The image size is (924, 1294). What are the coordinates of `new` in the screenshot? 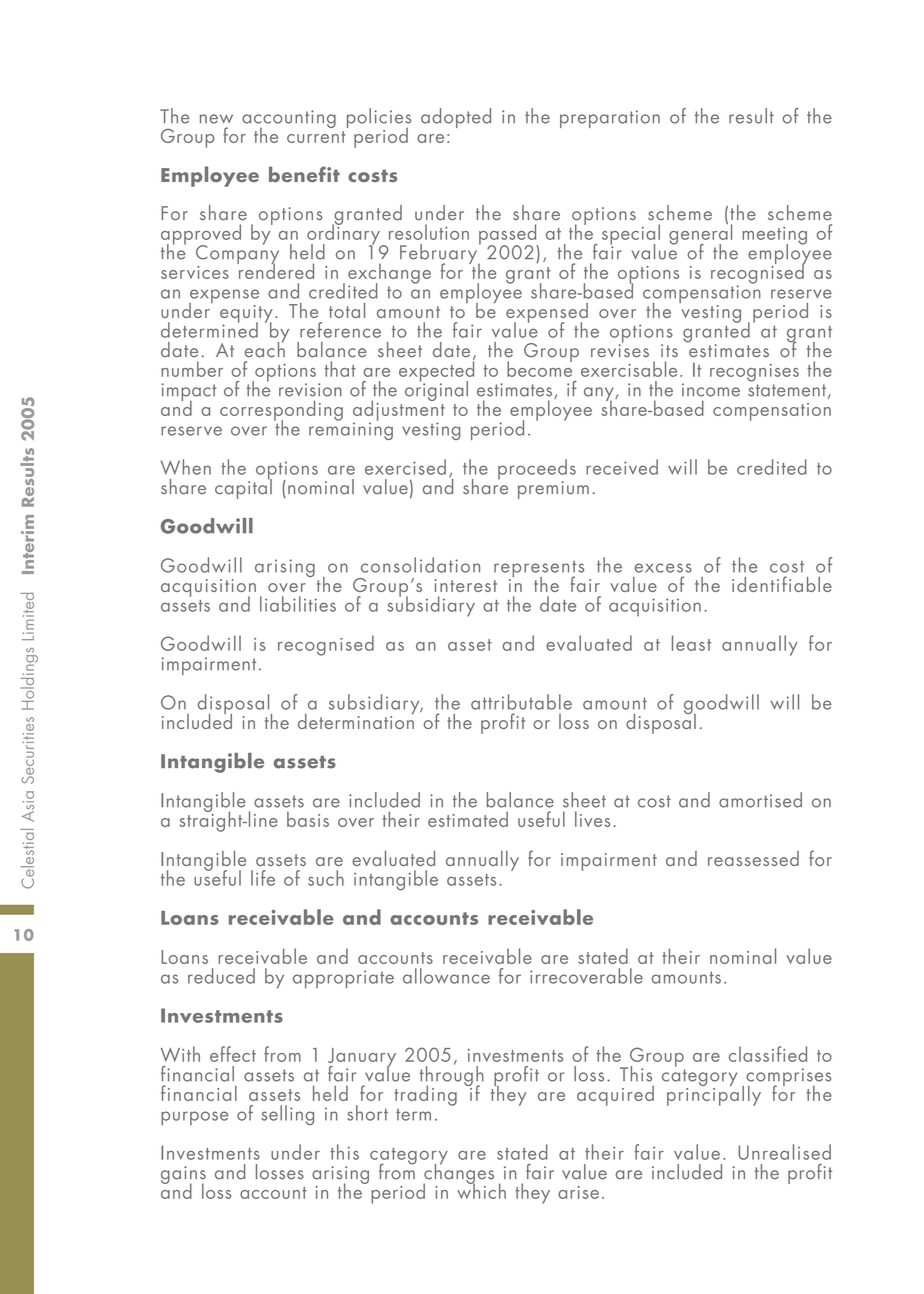 It's located at (216, 119).
